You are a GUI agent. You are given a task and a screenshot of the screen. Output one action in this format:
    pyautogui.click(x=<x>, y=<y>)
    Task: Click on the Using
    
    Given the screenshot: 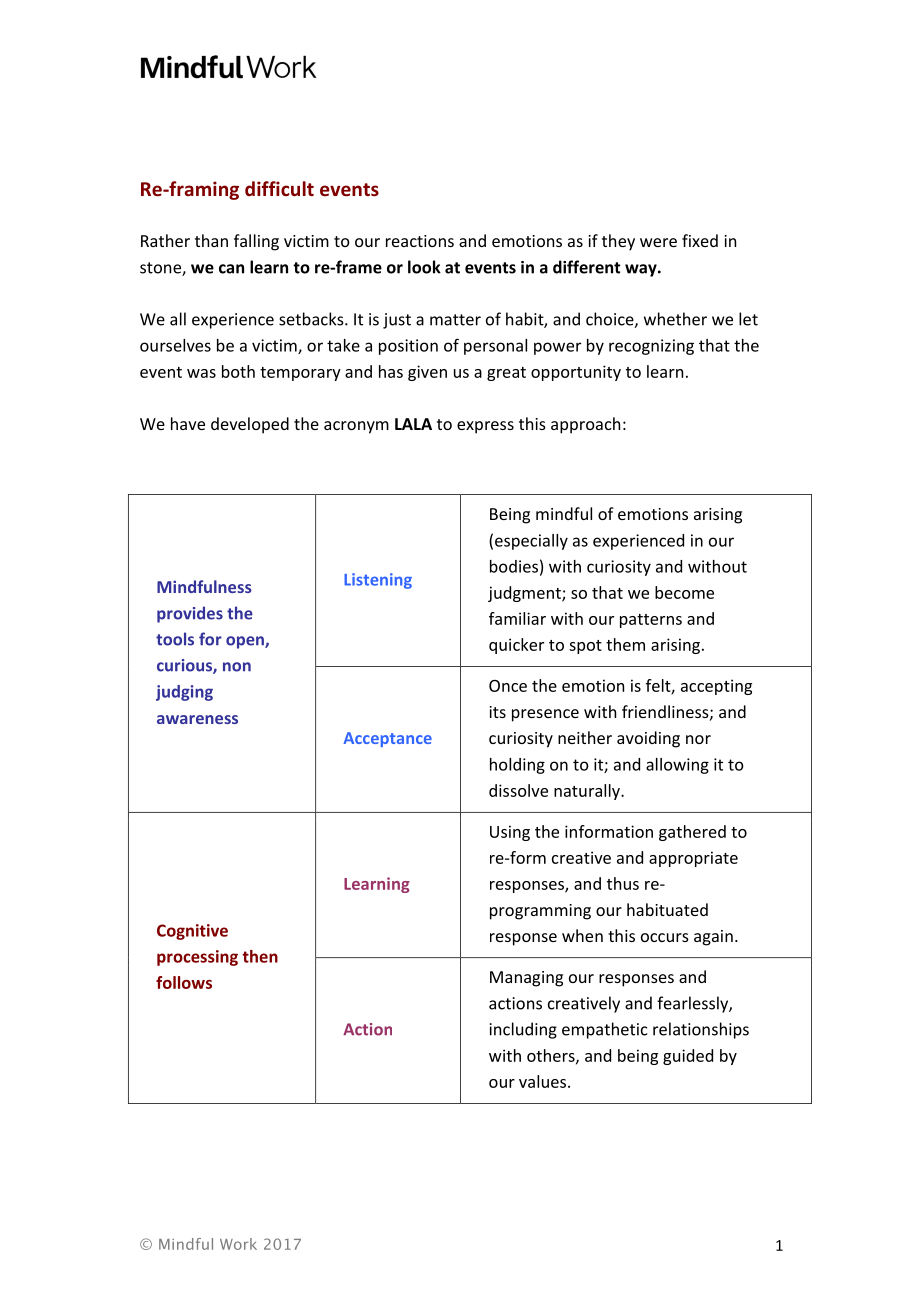 What is the action you would take?
    pyautogui.click(x=510, y=833)
